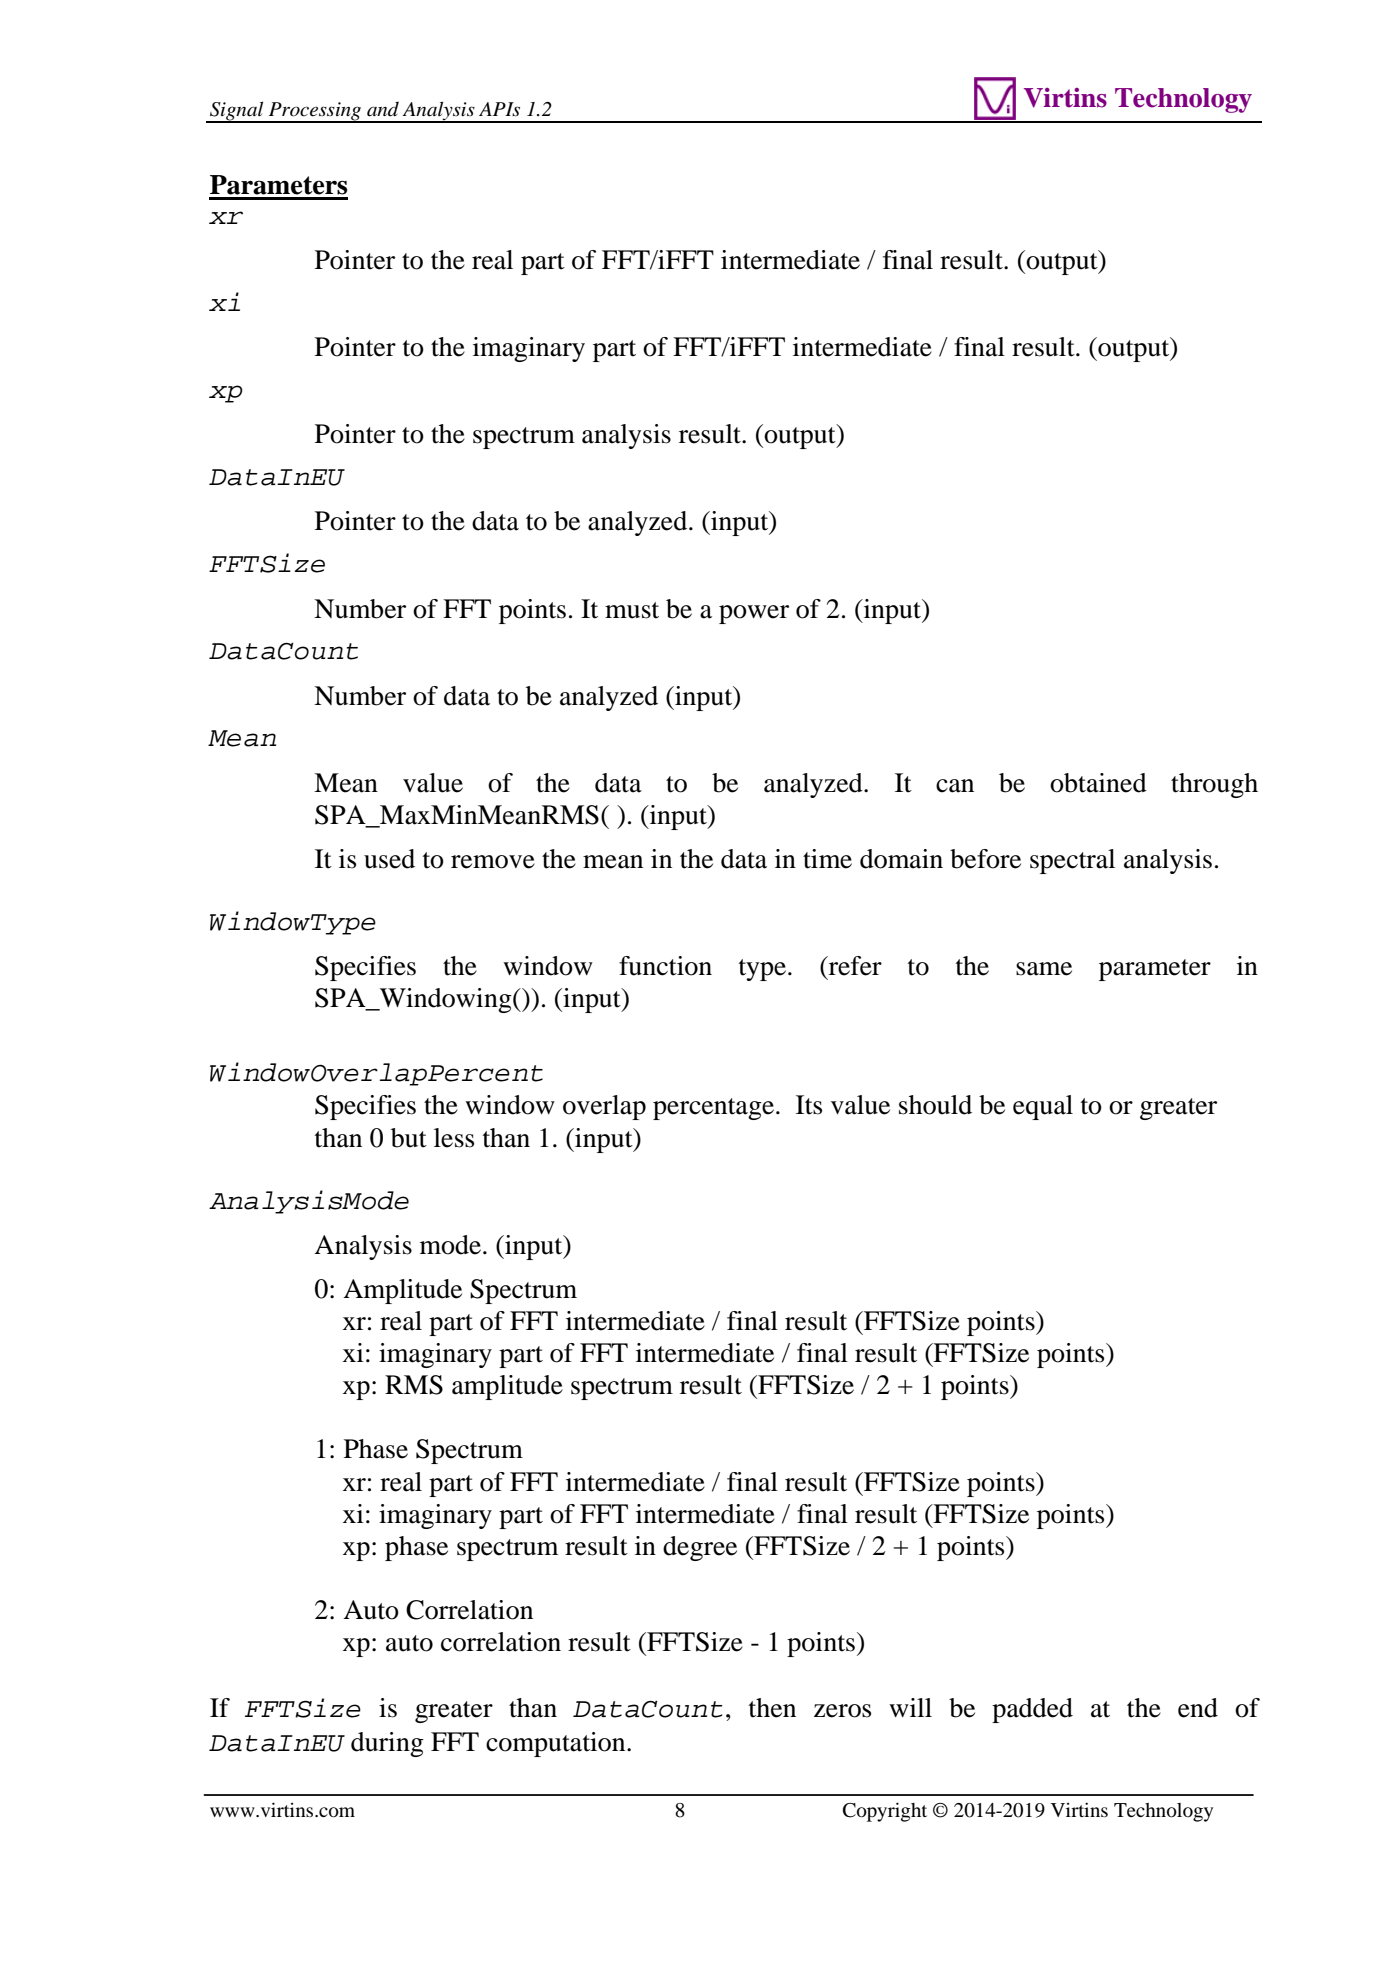  I want to click on function, so click(665, 966).
